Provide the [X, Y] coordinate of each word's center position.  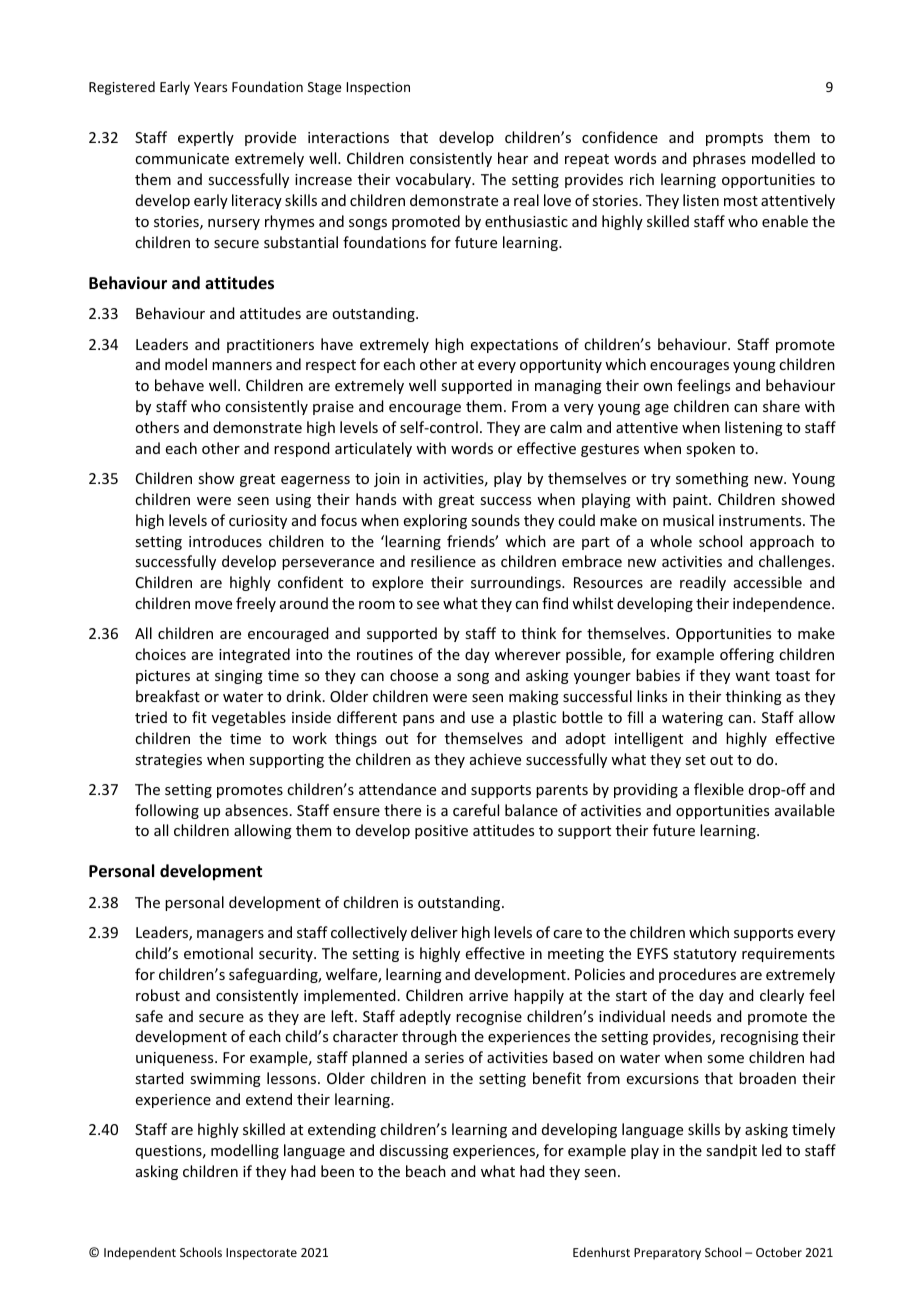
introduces [225, 541]
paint [691, 501]
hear [513, 158]
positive [441, 832]
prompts [734, 139]
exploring [435, 521]
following [167, 811]
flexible [719, 789]
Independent [140, 1253]
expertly [206, 138]
